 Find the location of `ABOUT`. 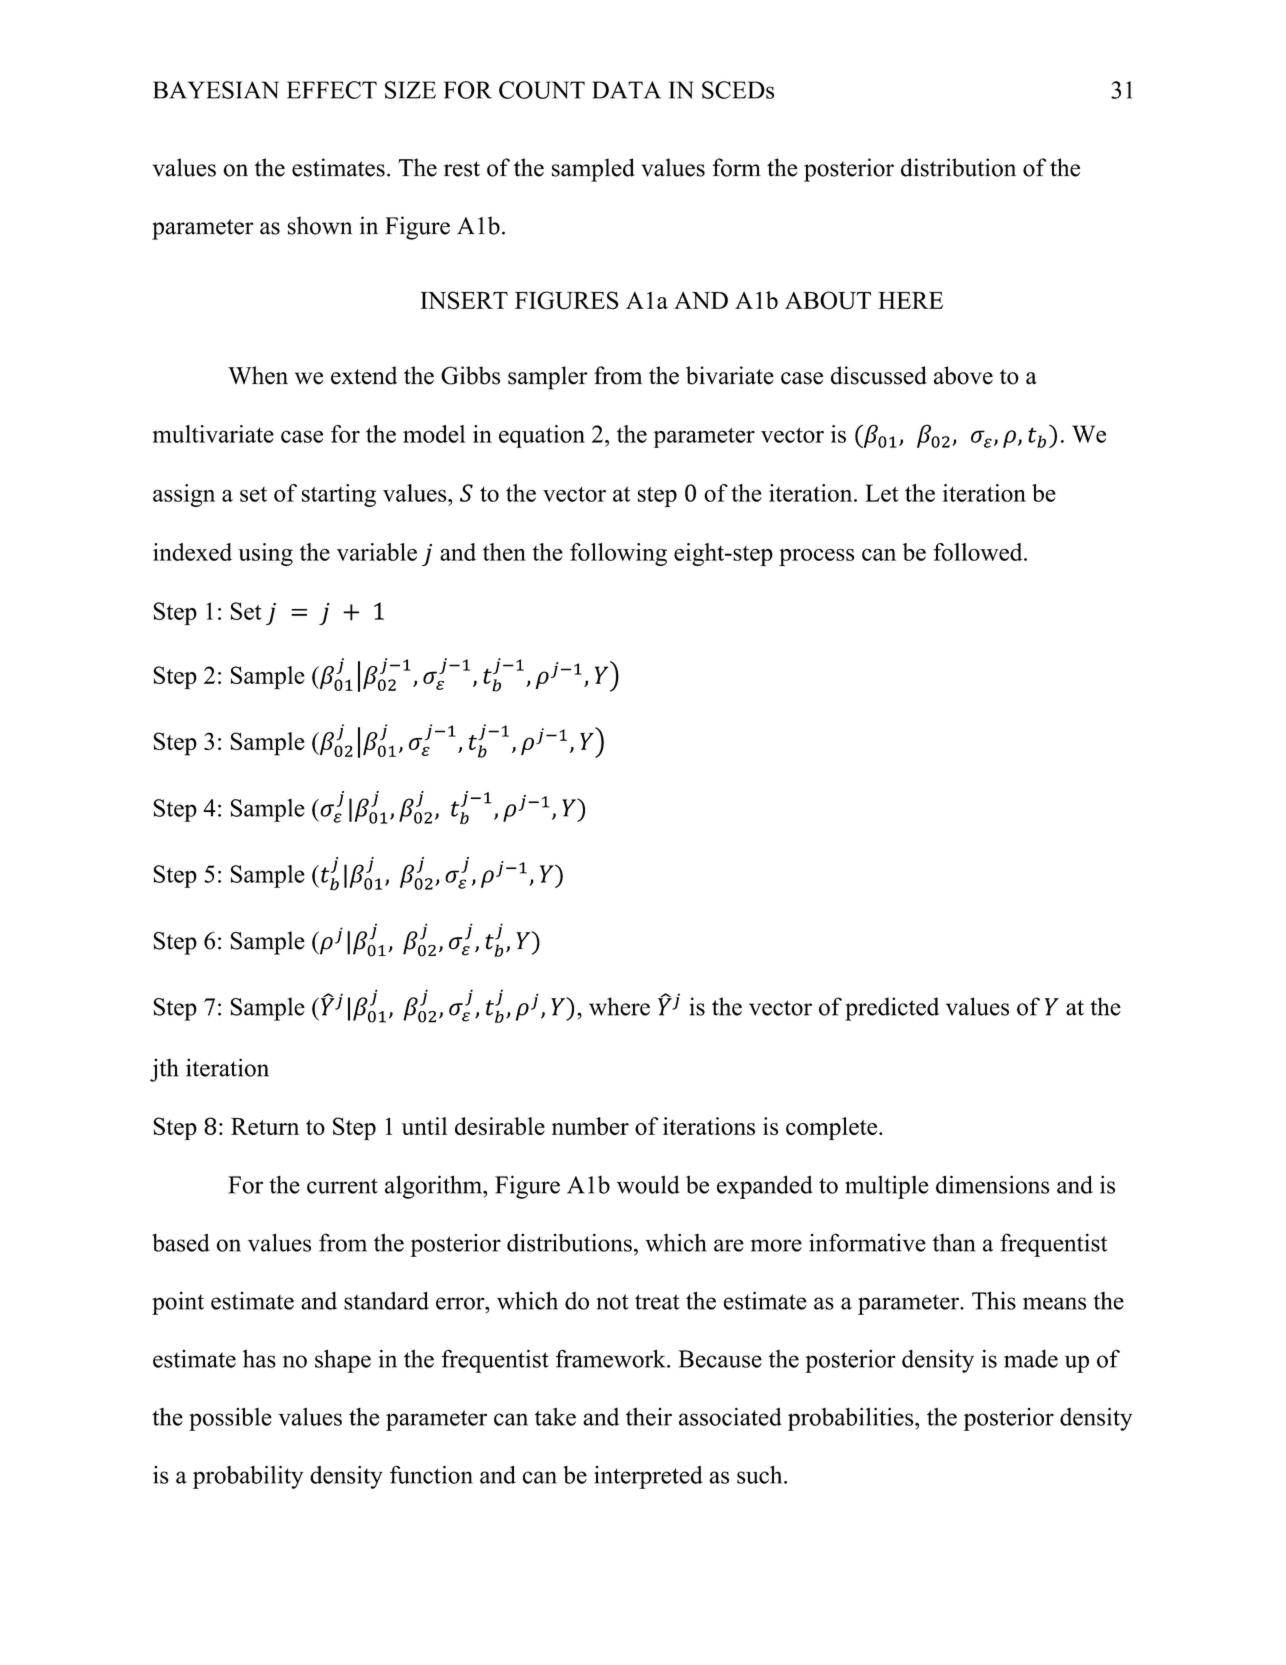

ABOUT is located at coordinates (828, 300).
